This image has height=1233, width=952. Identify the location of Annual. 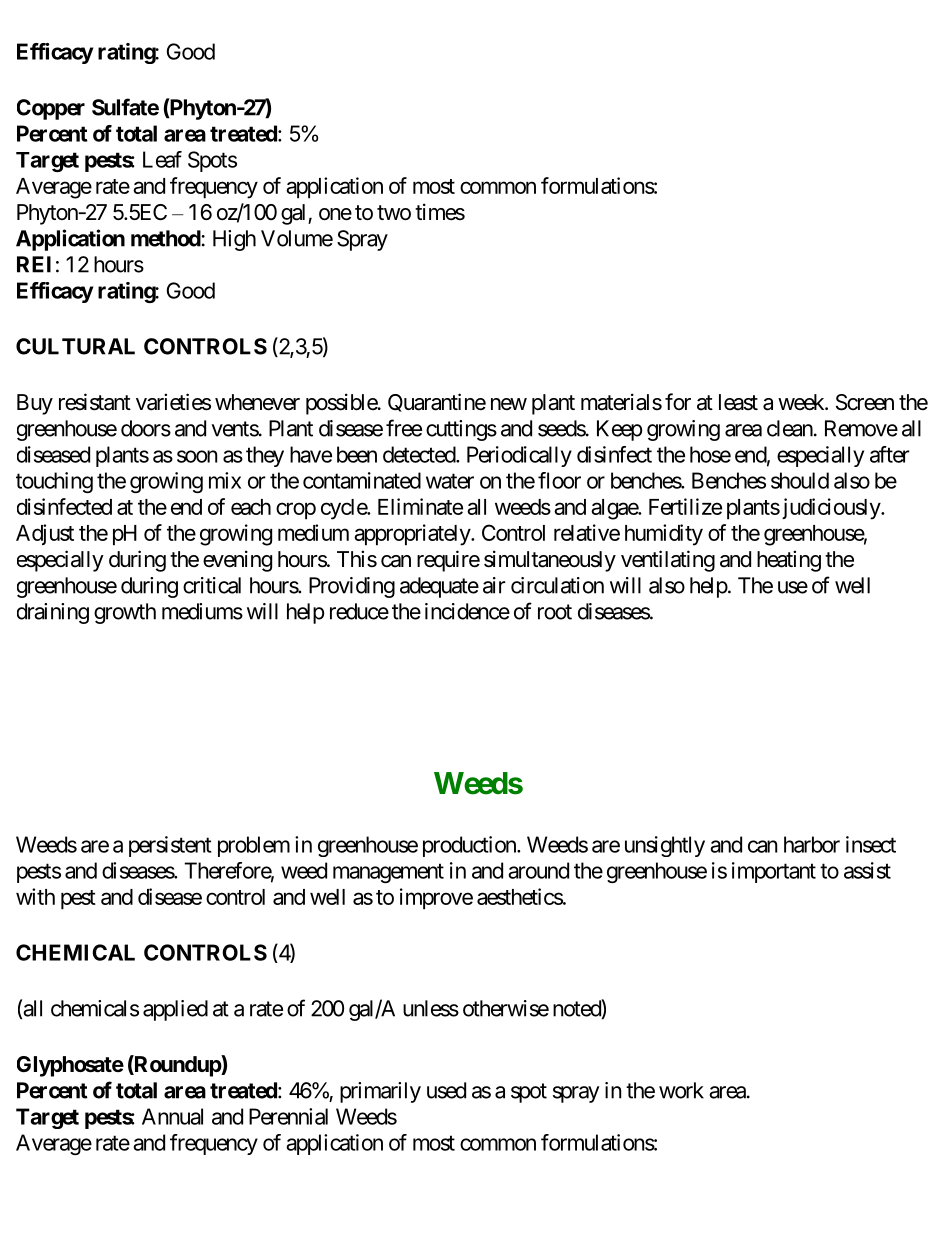
(172, 1116).
